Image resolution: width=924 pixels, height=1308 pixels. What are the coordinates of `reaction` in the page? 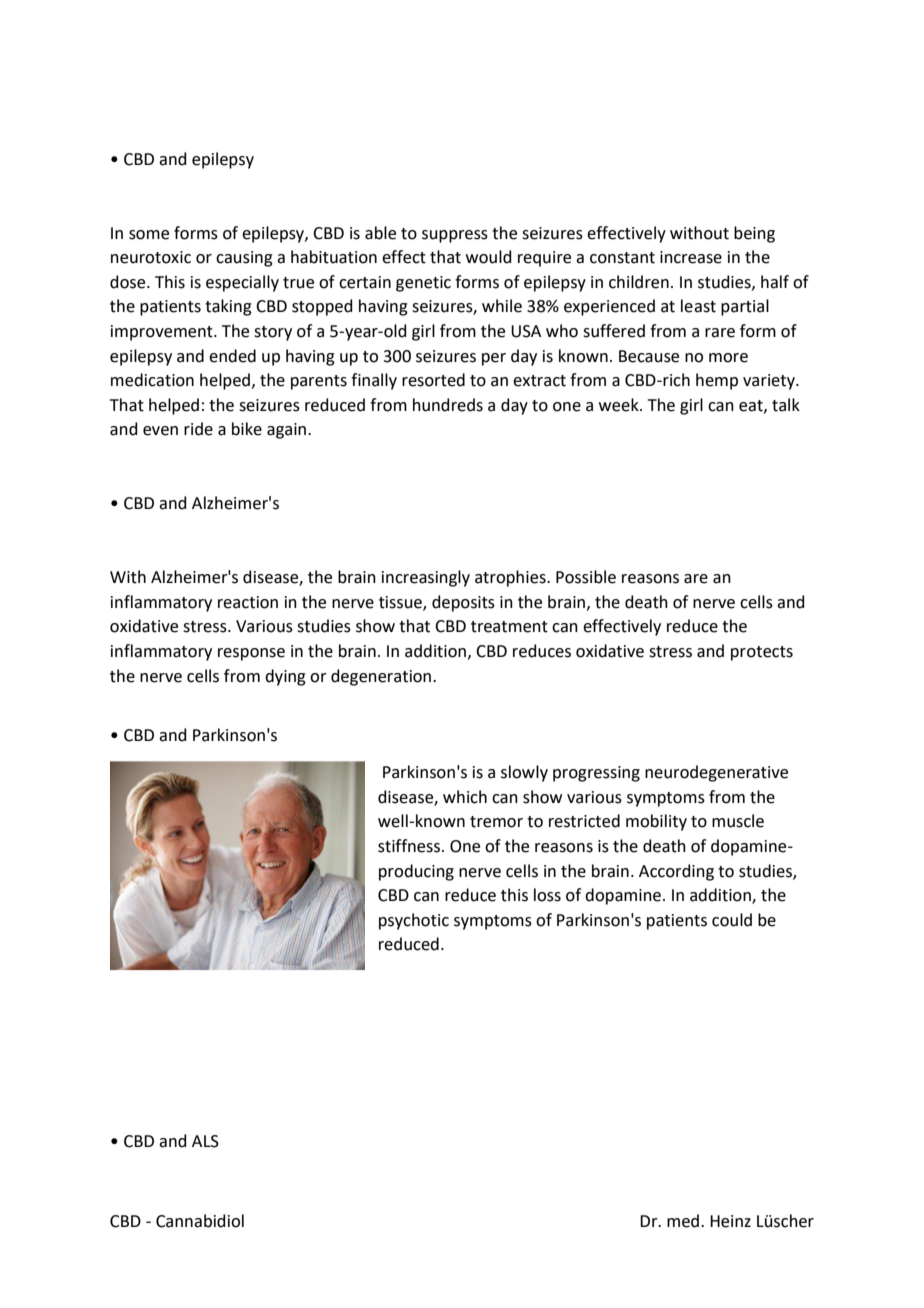 It's located at (248, 602).
